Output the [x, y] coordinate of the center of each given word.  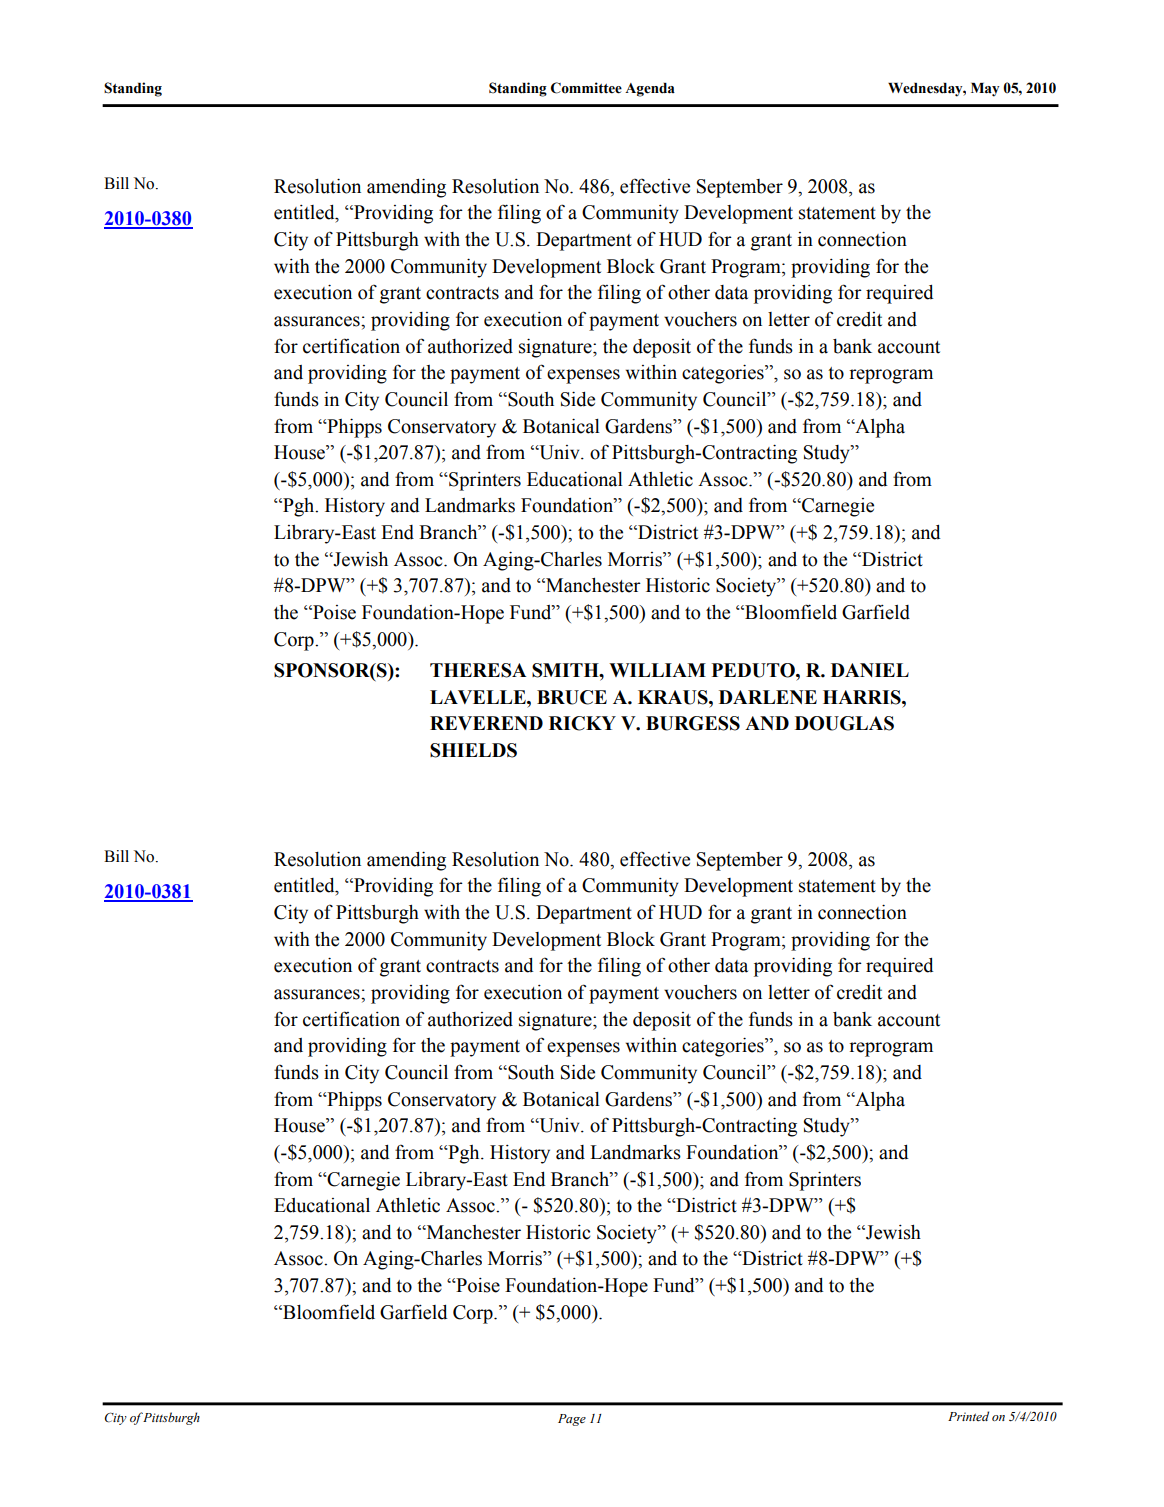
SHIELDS [473, 750]
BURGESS [693, 723]
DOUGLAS [844, 723]
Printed [968, 1416]
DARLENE [768, 697]
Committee [586, 88]
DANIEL [870, 670]
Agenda [650, 90]
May [985, 90]
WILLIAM [657, 670]
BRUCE [572, 697]
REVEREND [486, 723]
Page [572, 1420]
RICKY [582, 723]
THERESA [478, 670]
